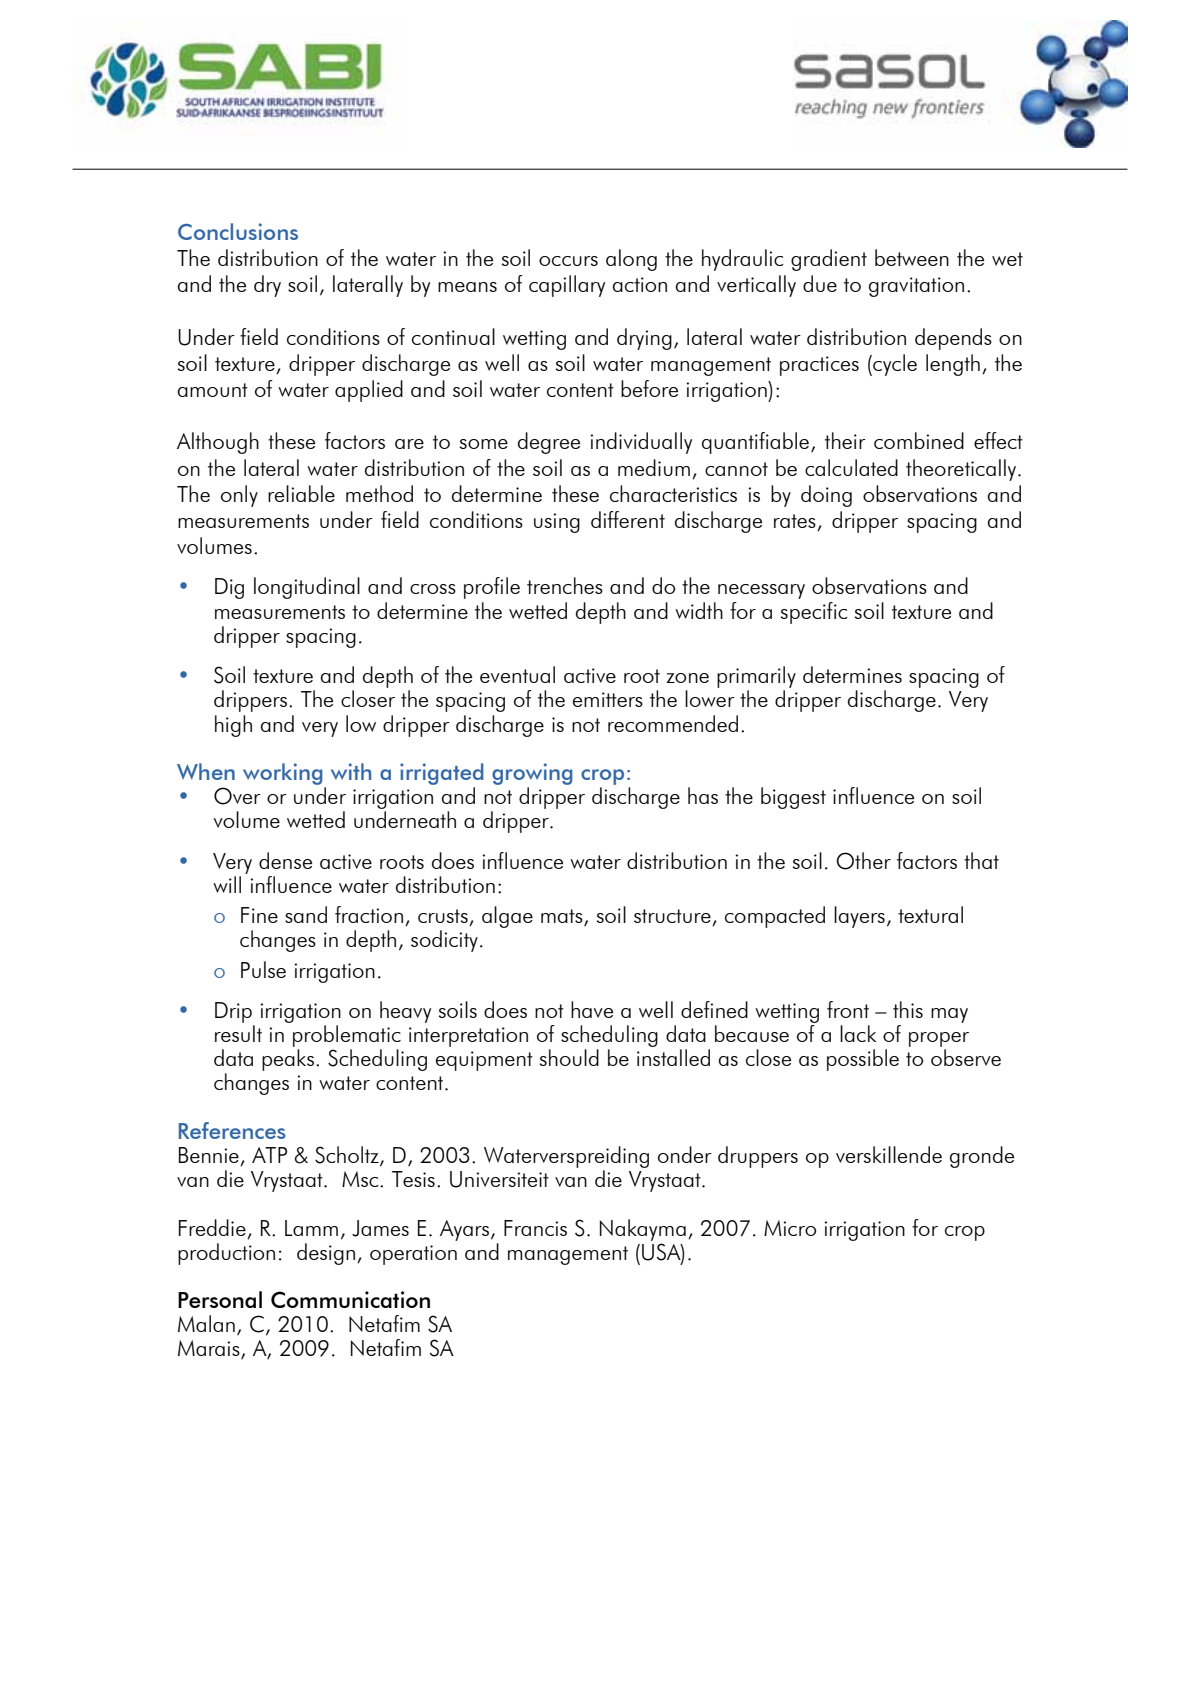  What do you see at coordinates (283, 774) in the screenshot?
I see `working` at bounding box center [283, 774].
